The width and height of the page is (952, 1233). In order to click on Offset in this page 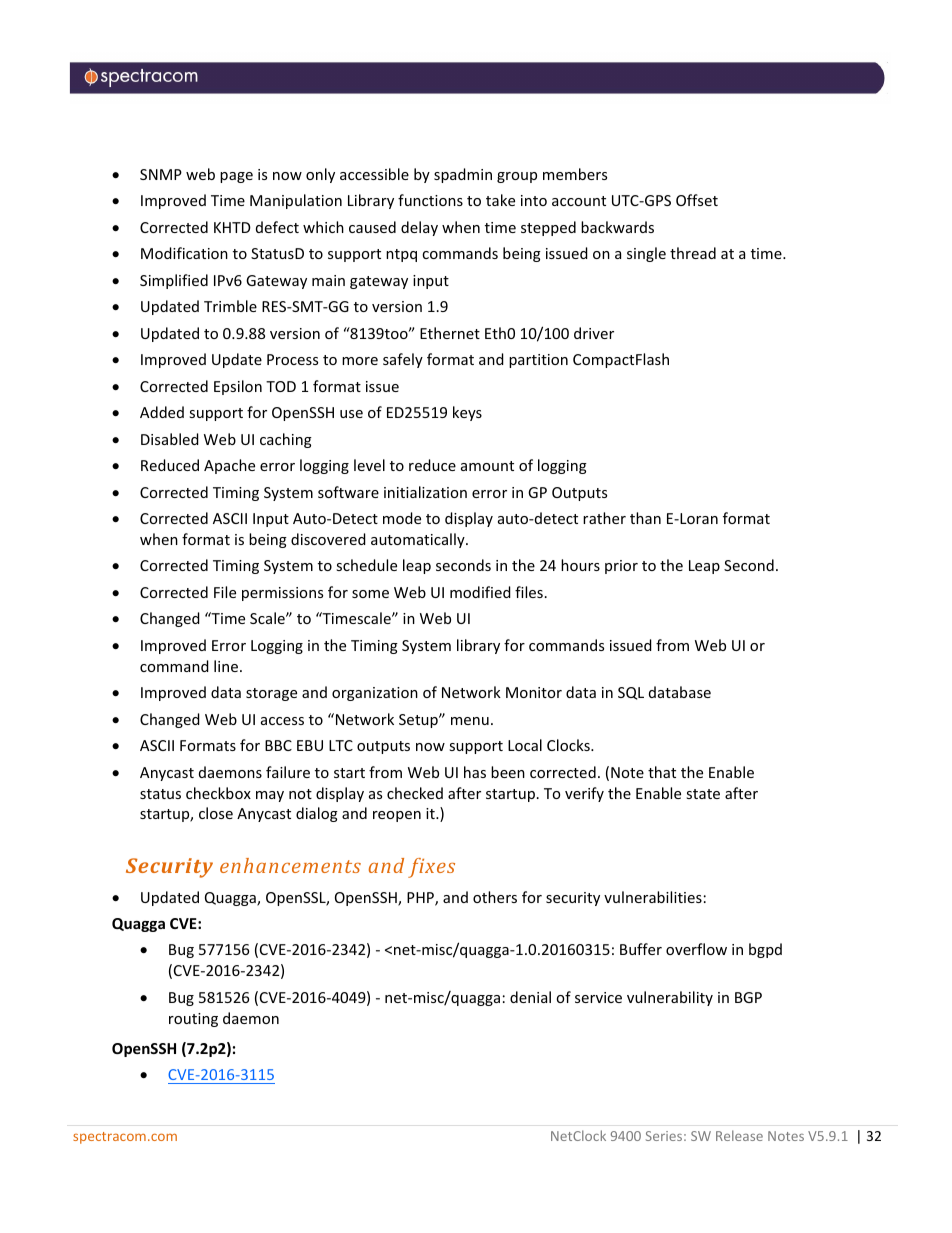, I will do `click(697, 200)`.
